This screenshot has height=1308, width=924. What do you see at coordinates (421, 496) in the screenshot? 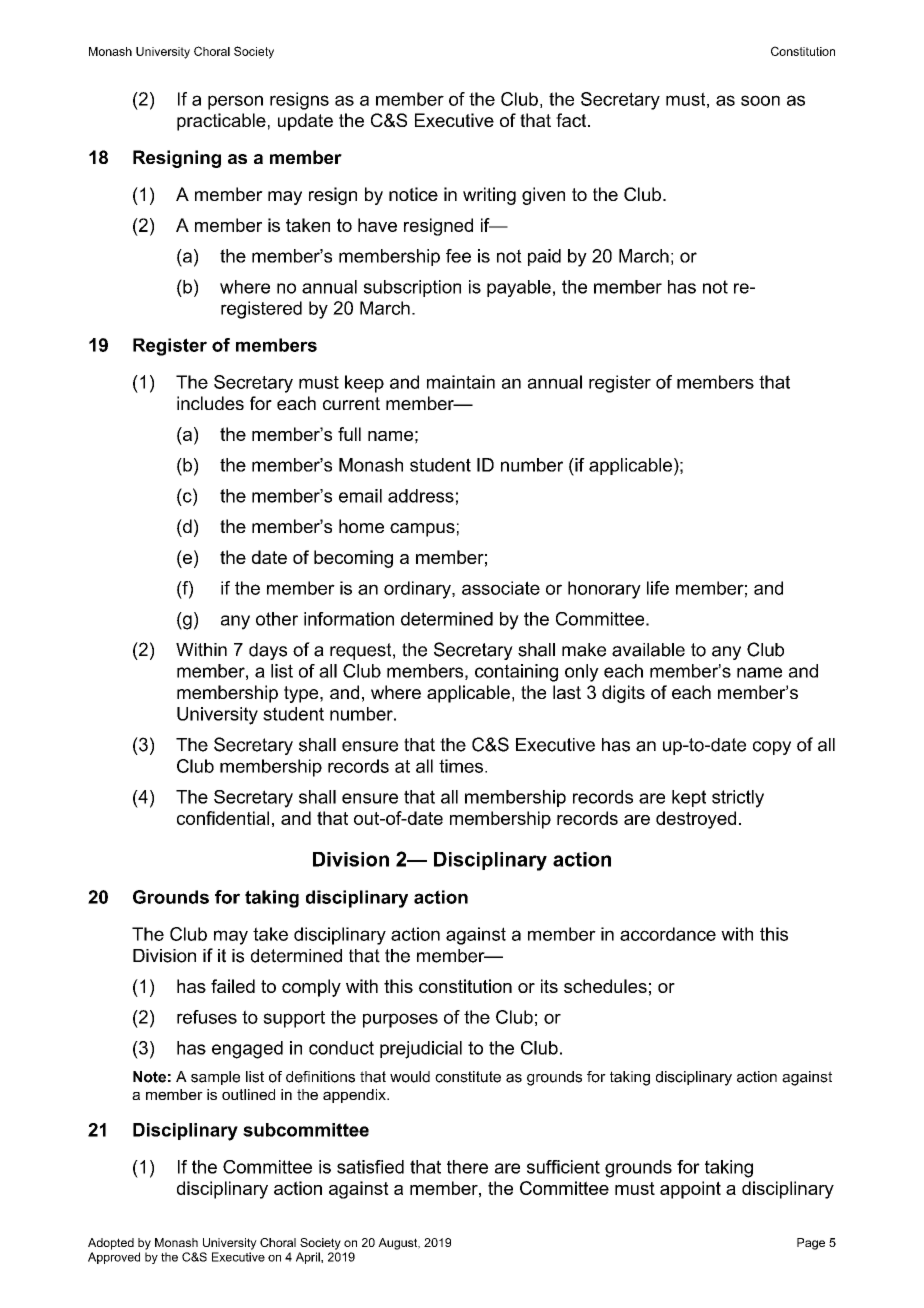
I see `address` at bounding box center [421, 496].
